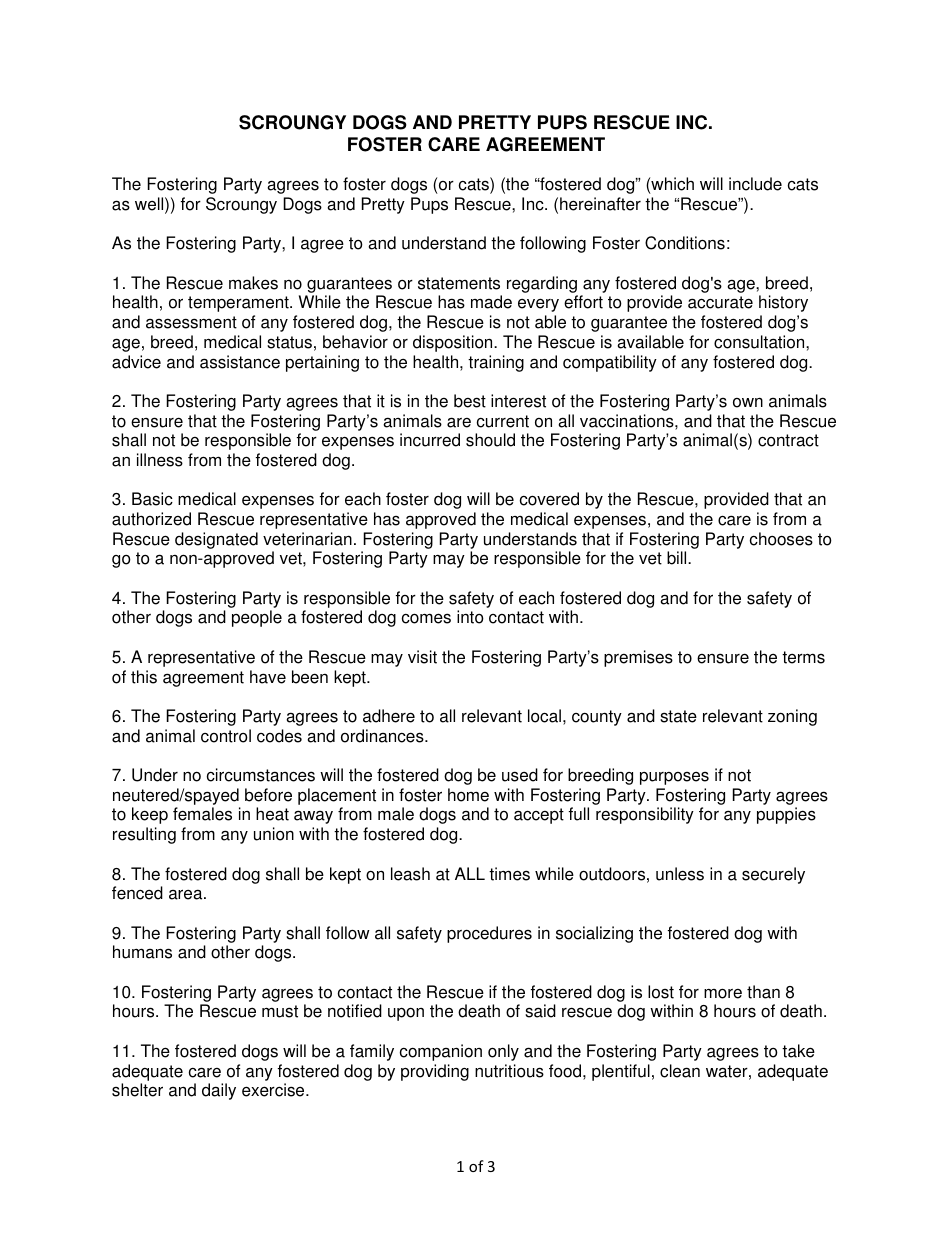  Describe the element at coordinates (542, 284) in the screenshot. I see `regarding` at that location.
